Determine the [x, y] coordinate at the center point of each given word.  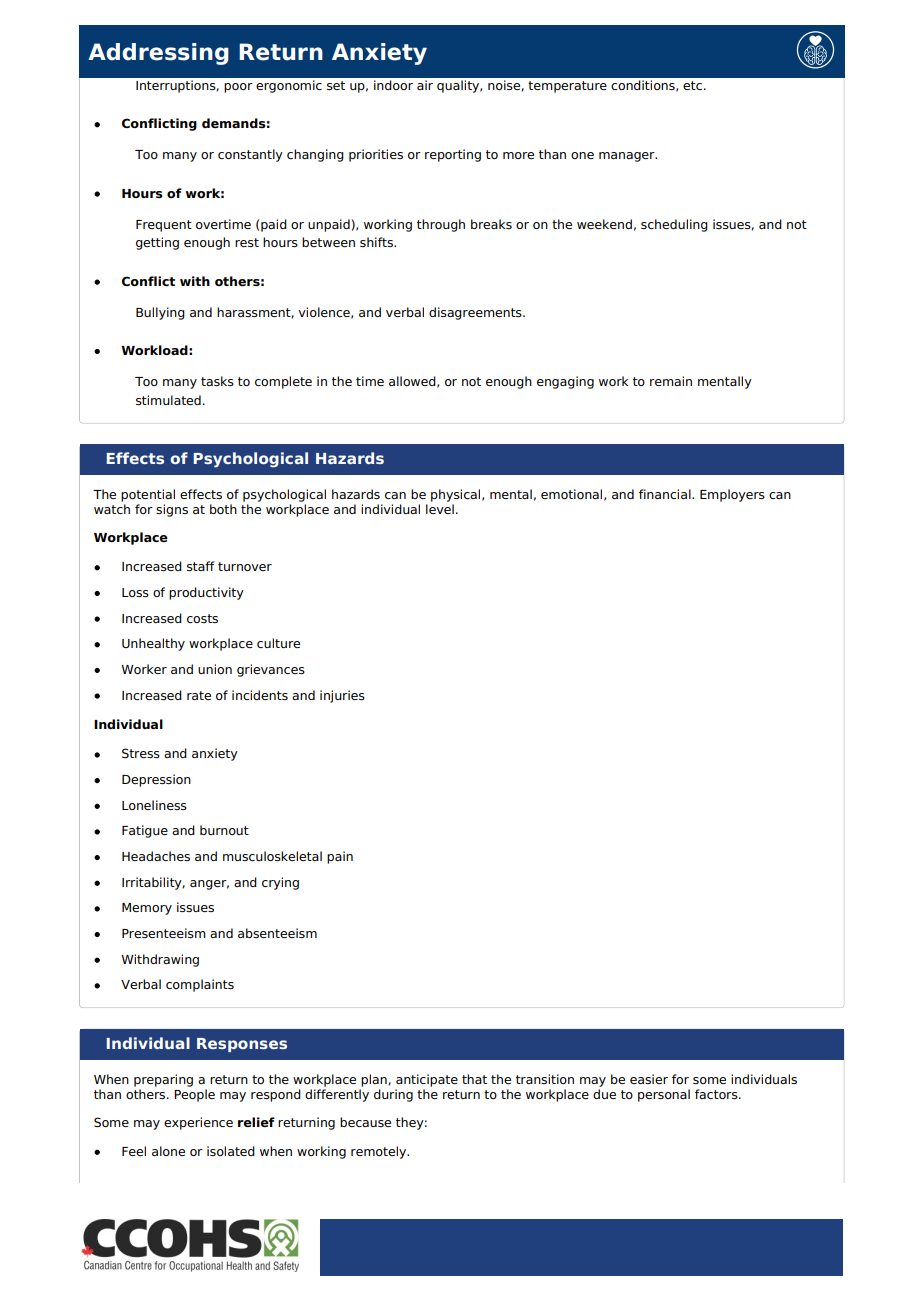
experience [198, 1123]
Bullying [160, 313]
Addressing [158, 54]
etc [692, 85]
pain [340, 857]
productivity [206, 593]
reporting [453, 155]
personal [664, 1095]
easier [649, 1079]
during [393, 1095]
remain [671, 381]
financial [666, 494]
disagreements [476, 313]
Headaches [156, 856]
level [440, 509]
